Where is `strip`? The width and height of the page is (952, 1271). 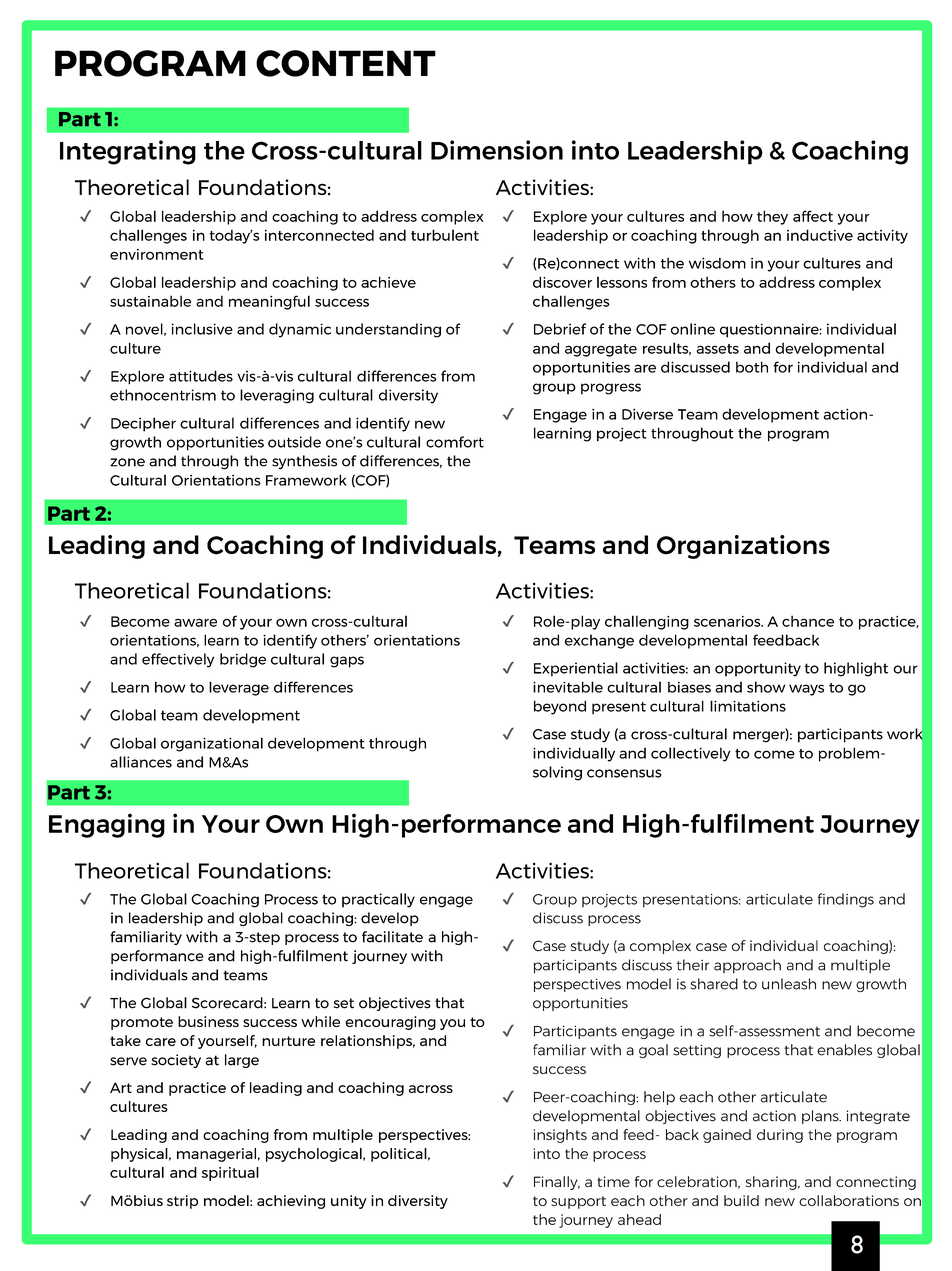 strip is located at coordinates (182, 1202).
